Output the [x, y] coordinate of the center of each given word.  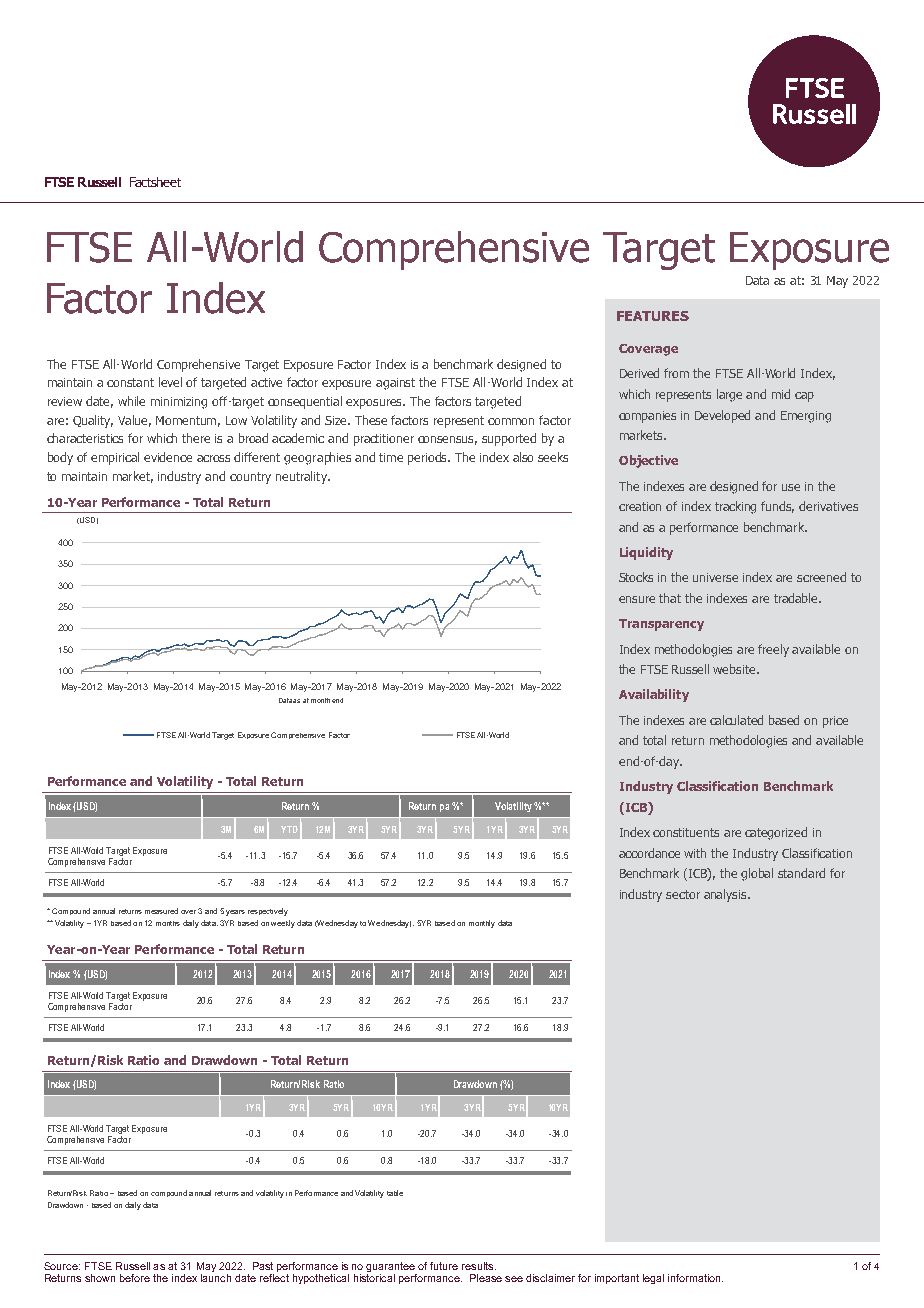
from [676, 373]
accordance [649, 853]
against [395, 384]
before [135, 1278]
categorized [776, 833]
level [170, 382]
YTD [289, 829]
